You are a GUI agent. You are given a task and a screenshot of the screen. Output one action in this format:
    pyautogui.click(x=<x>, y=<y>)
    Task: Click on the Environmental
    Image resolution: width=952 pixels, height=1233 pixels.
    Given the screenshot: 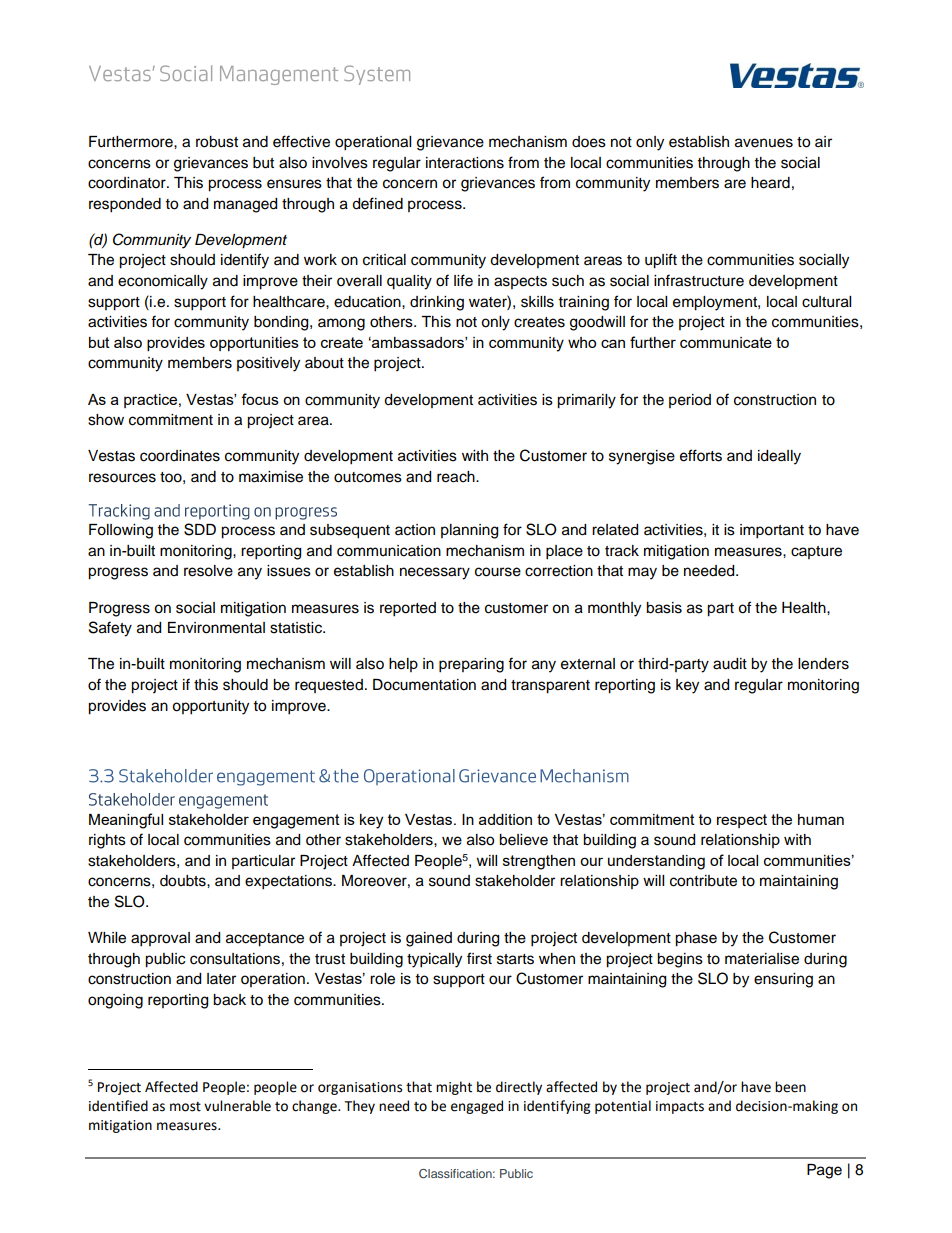 What is the action you would take?
    pyautogui.click(x=216, y=628)
